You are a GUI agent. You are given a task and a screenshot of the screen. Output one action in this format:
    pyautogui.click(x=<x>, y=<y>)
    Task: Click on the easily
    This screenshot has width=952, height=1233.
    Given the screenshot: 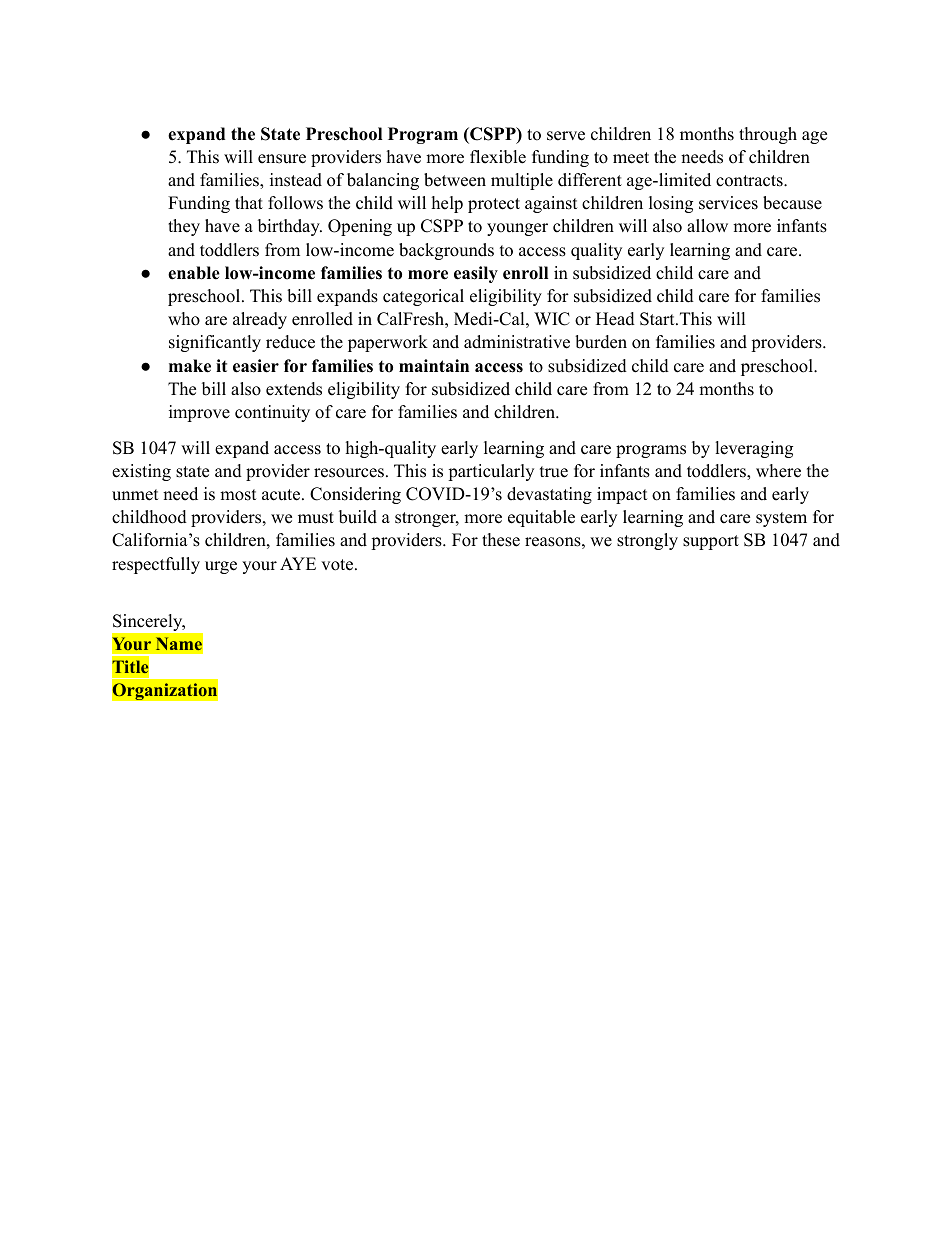 What is the action you would take?
    pyautogui.click(x=476, y=274)
